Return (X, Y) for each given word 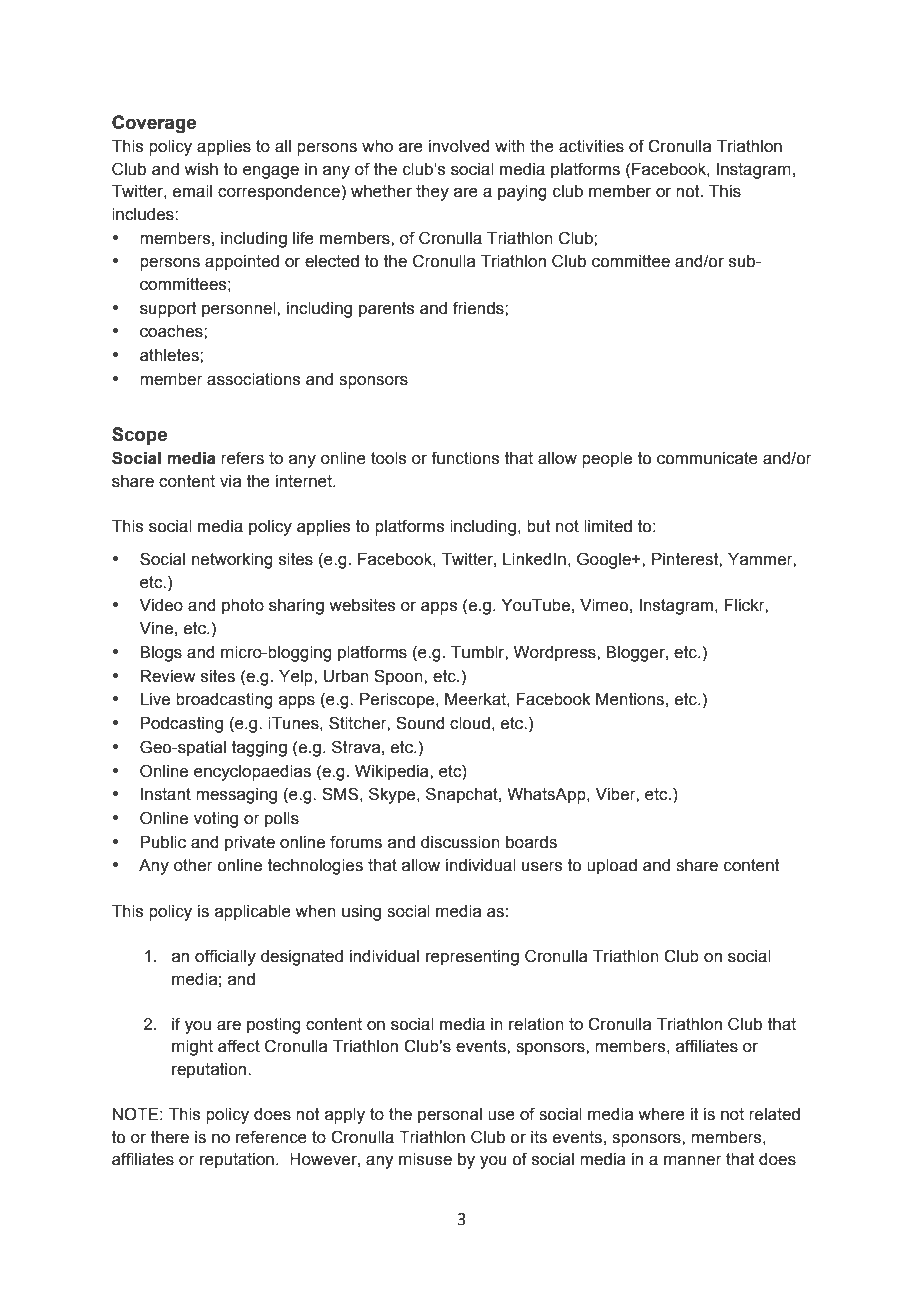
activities (591, 146)
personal (450, 1116)
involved (459, 146)
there (170, 1137)
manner (693, 1161)
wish (201, 169)
